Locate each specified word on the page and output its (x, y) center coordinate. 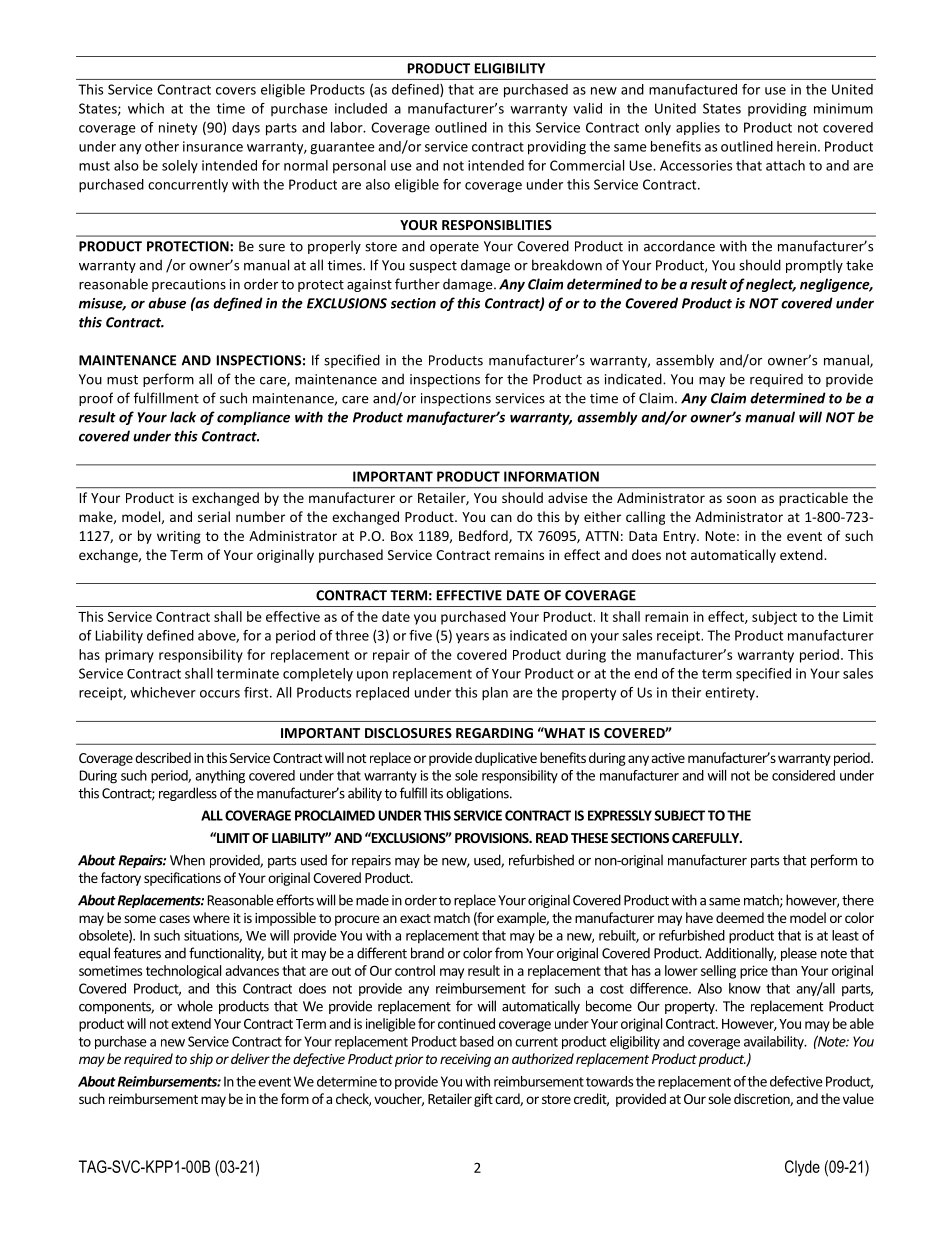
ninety (178, 128)
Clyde (802, 1168)
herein (796, 146)
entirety (731, 694)
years (472, 638)
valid (587, 108)
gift (483, 1100)
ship (201, 1060)
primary (129, 656)
